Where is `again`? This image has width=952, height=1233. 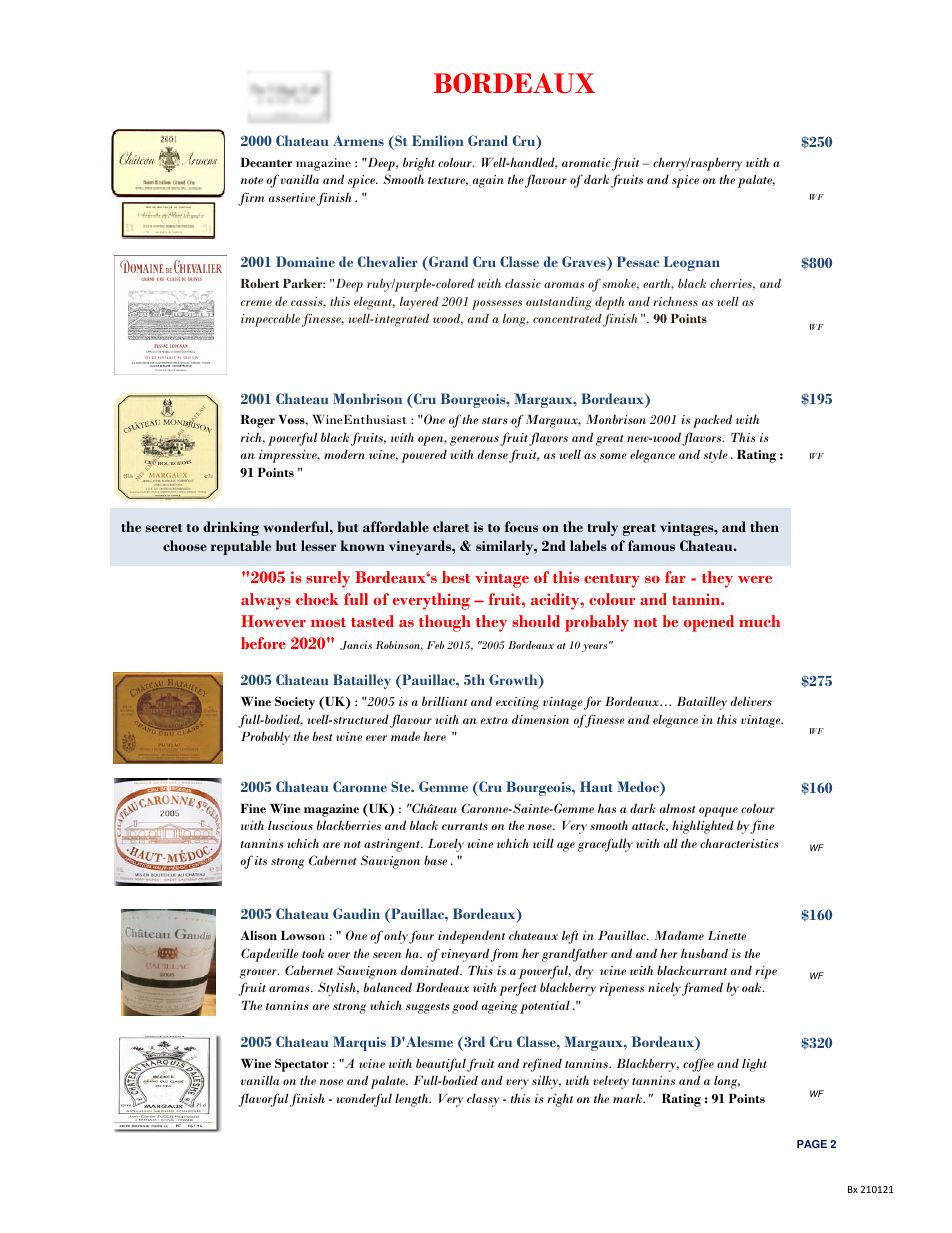 again is located at coordinates (488, 181).
